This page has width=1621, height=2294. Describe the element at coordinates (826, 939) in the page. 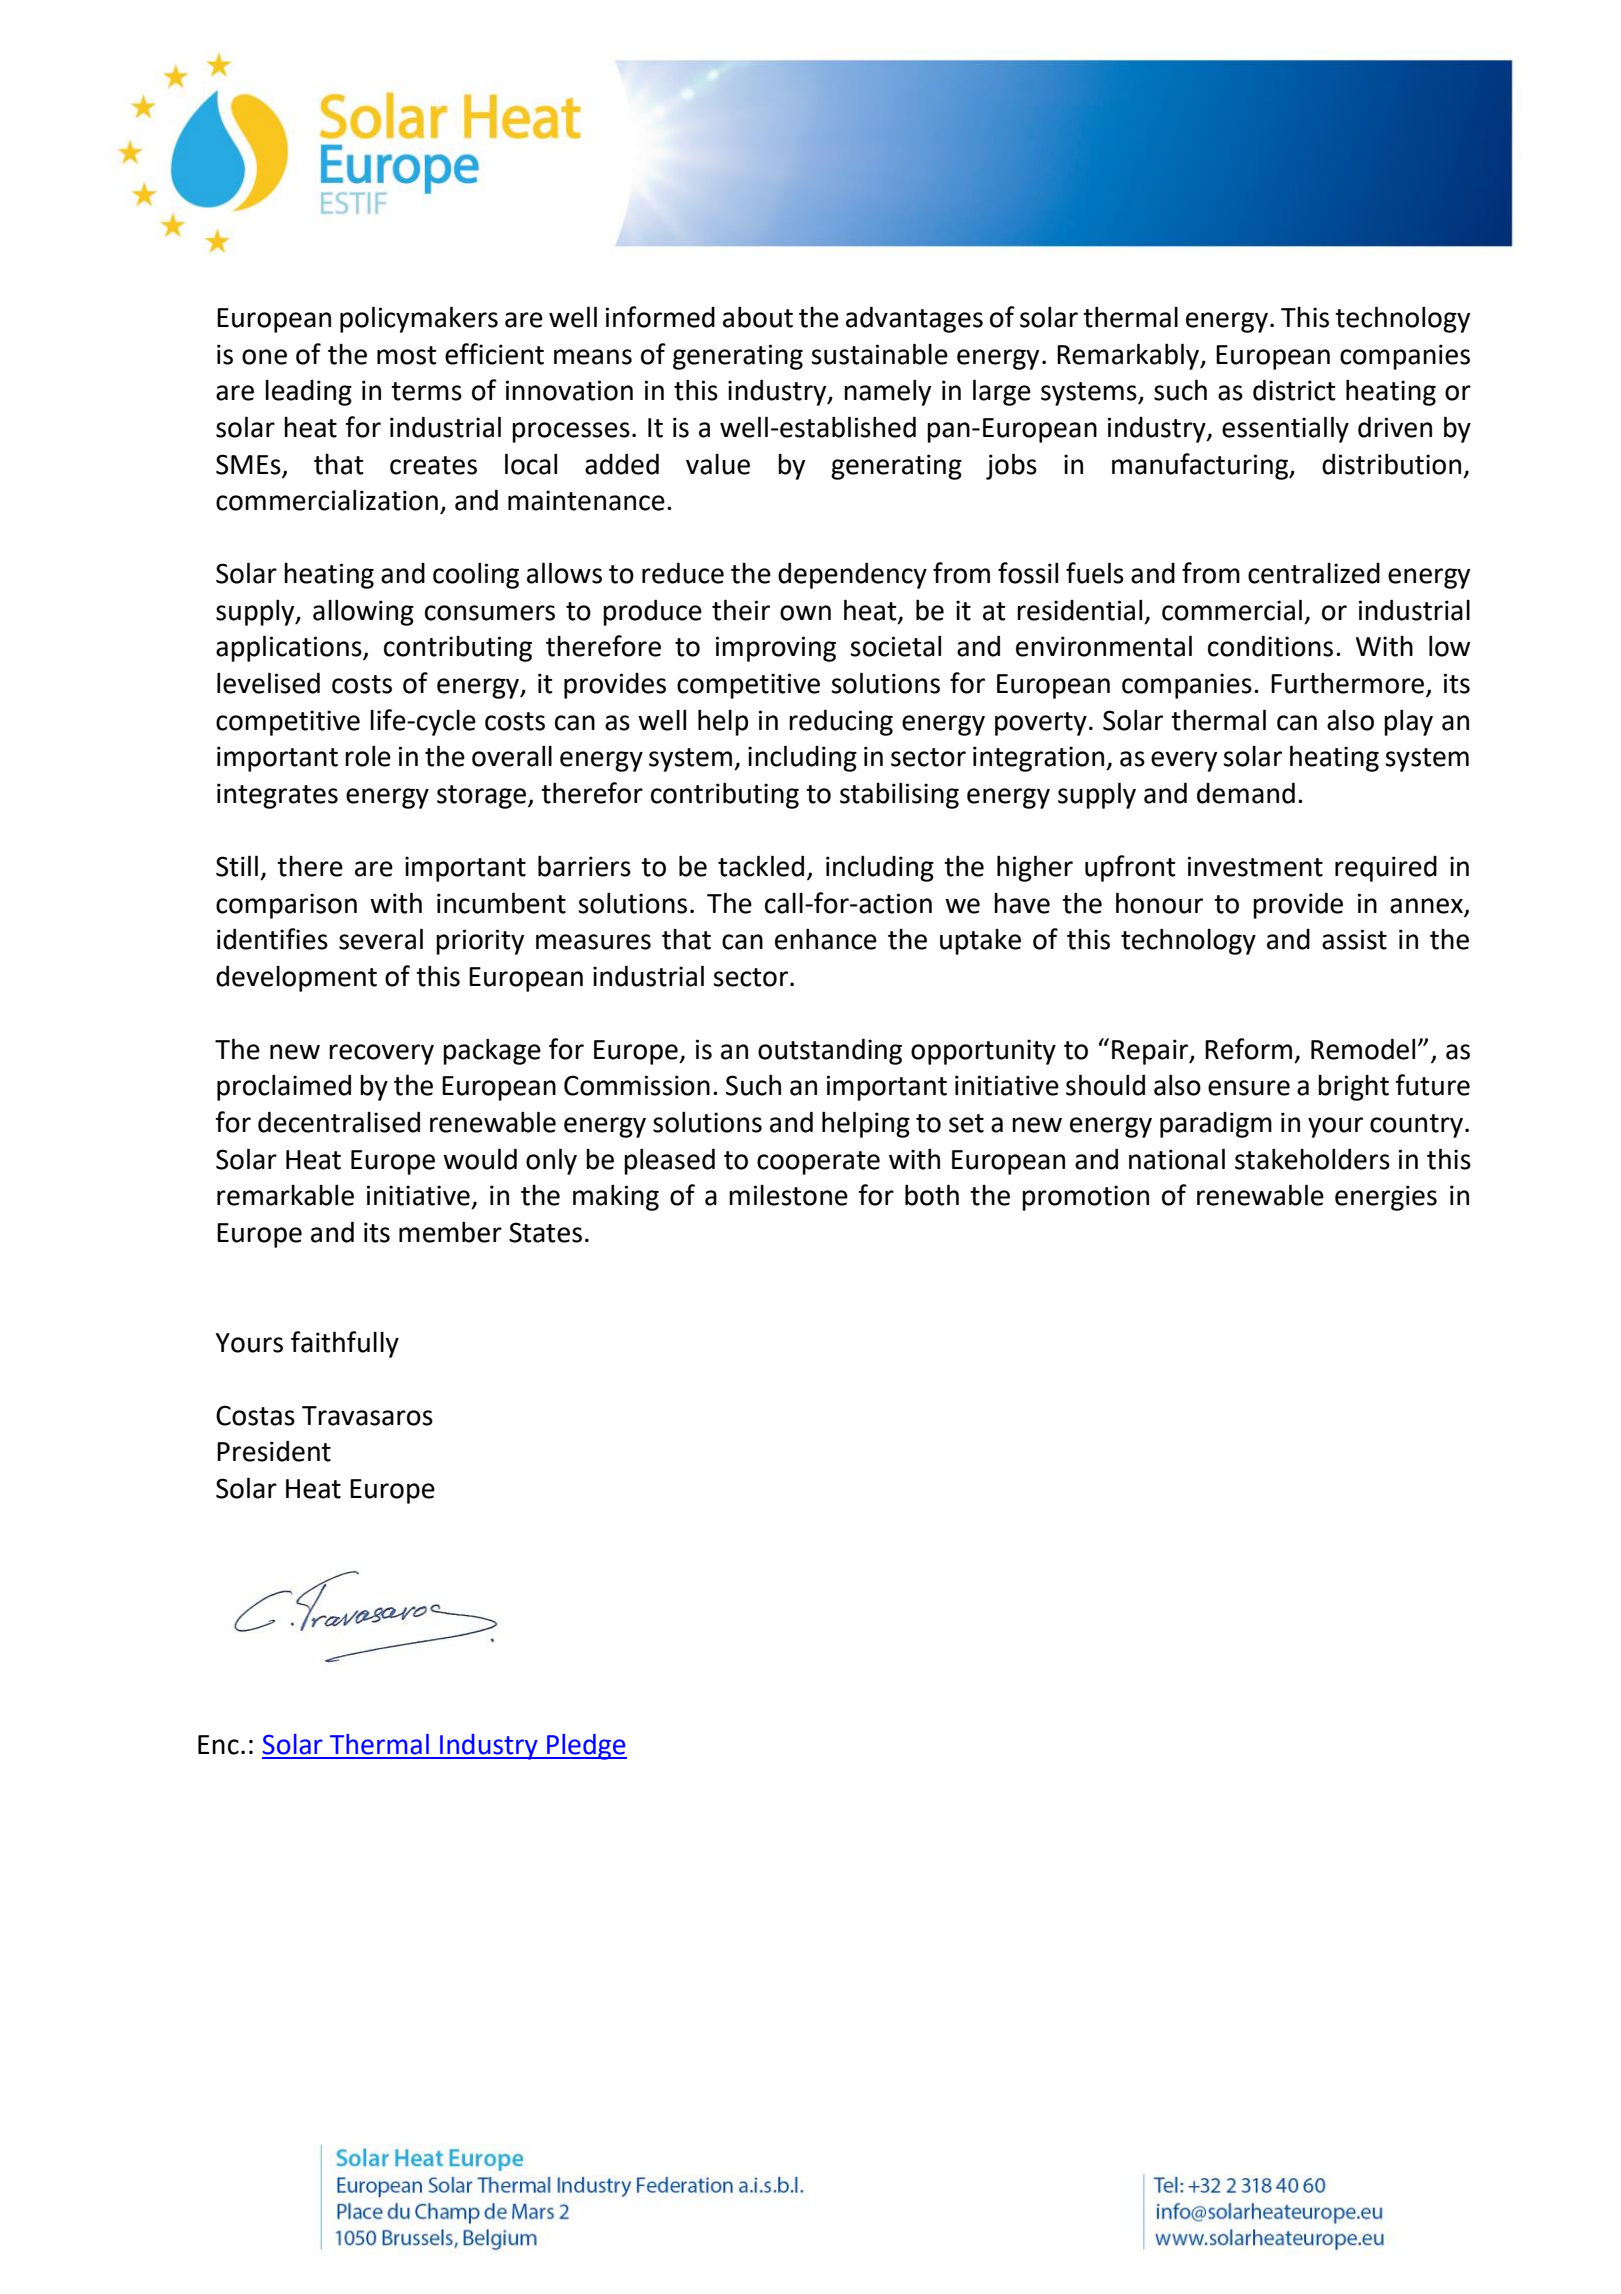

I see `enhance` at that location.
